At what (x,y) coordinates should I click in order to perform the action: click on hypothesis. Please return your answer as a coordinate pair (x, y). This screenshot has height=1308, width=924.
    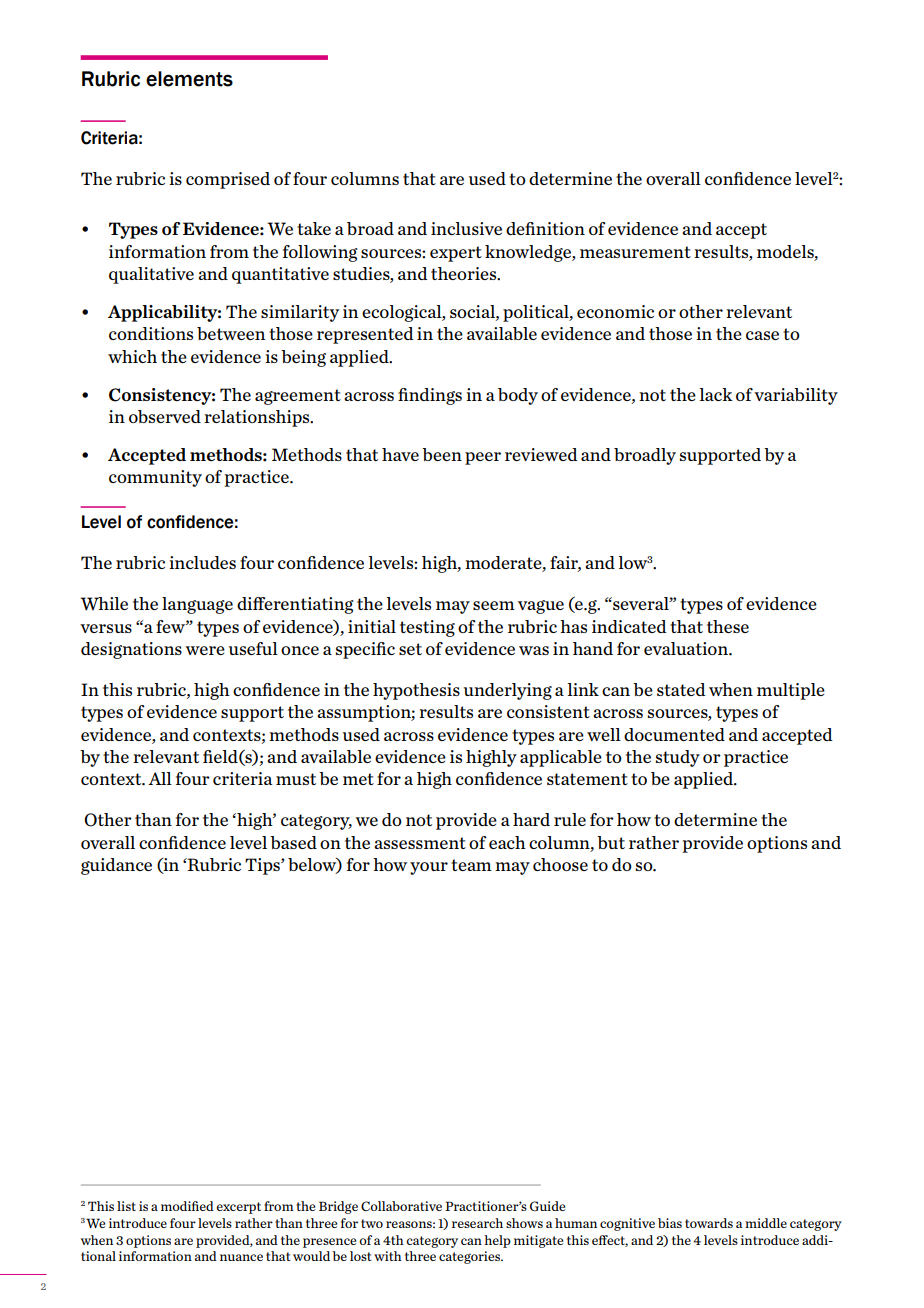
    Looking at the image, I should click on (416, 691).
